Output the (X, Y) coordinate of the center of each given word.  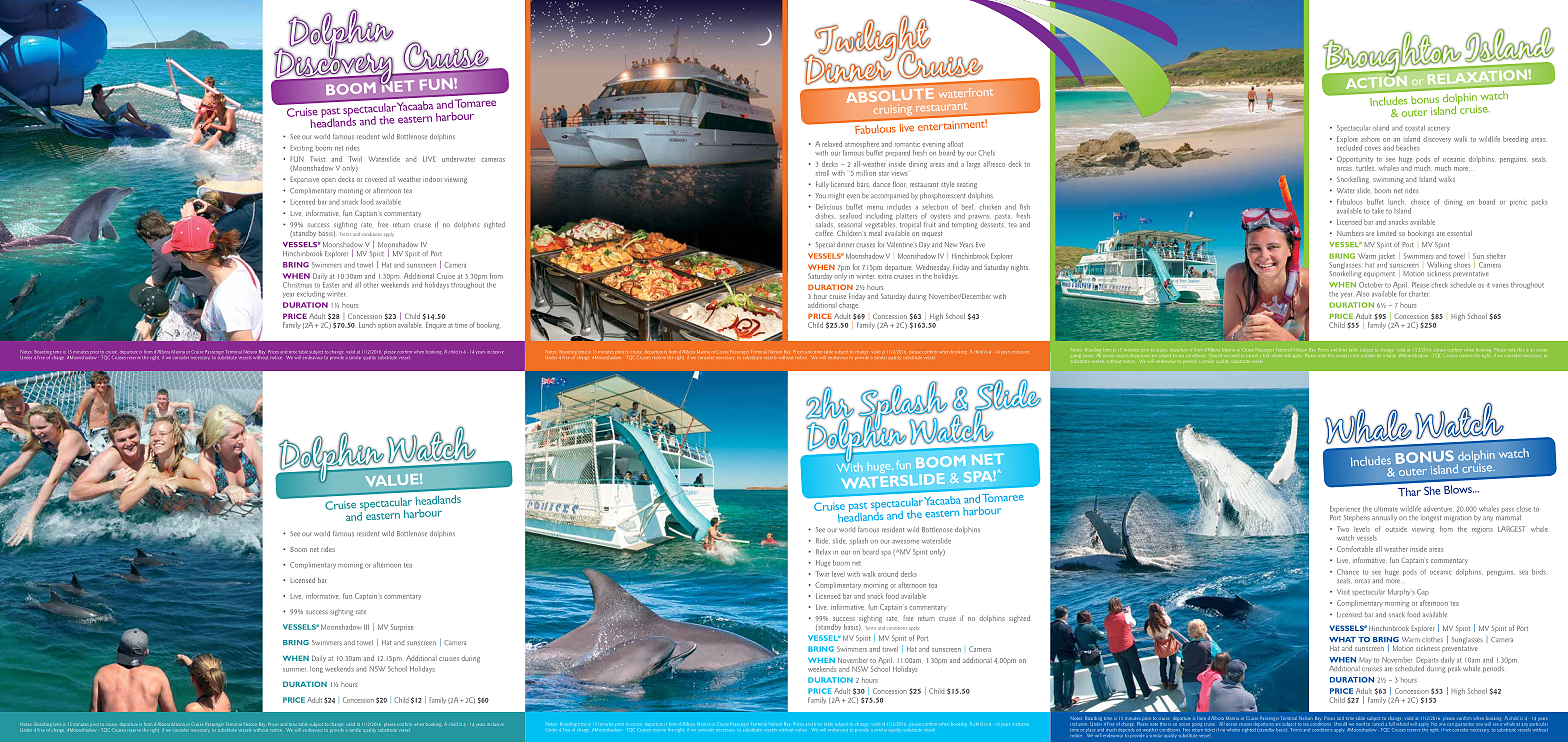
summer (294, 670)
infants (1389, 355)
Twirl (355, 159)
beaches (1408, 148)
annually (1384, 518)
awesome (905, 542)
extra (885, 276)
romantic (907, 144)
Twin (822, 574)
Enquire (436, 325)
